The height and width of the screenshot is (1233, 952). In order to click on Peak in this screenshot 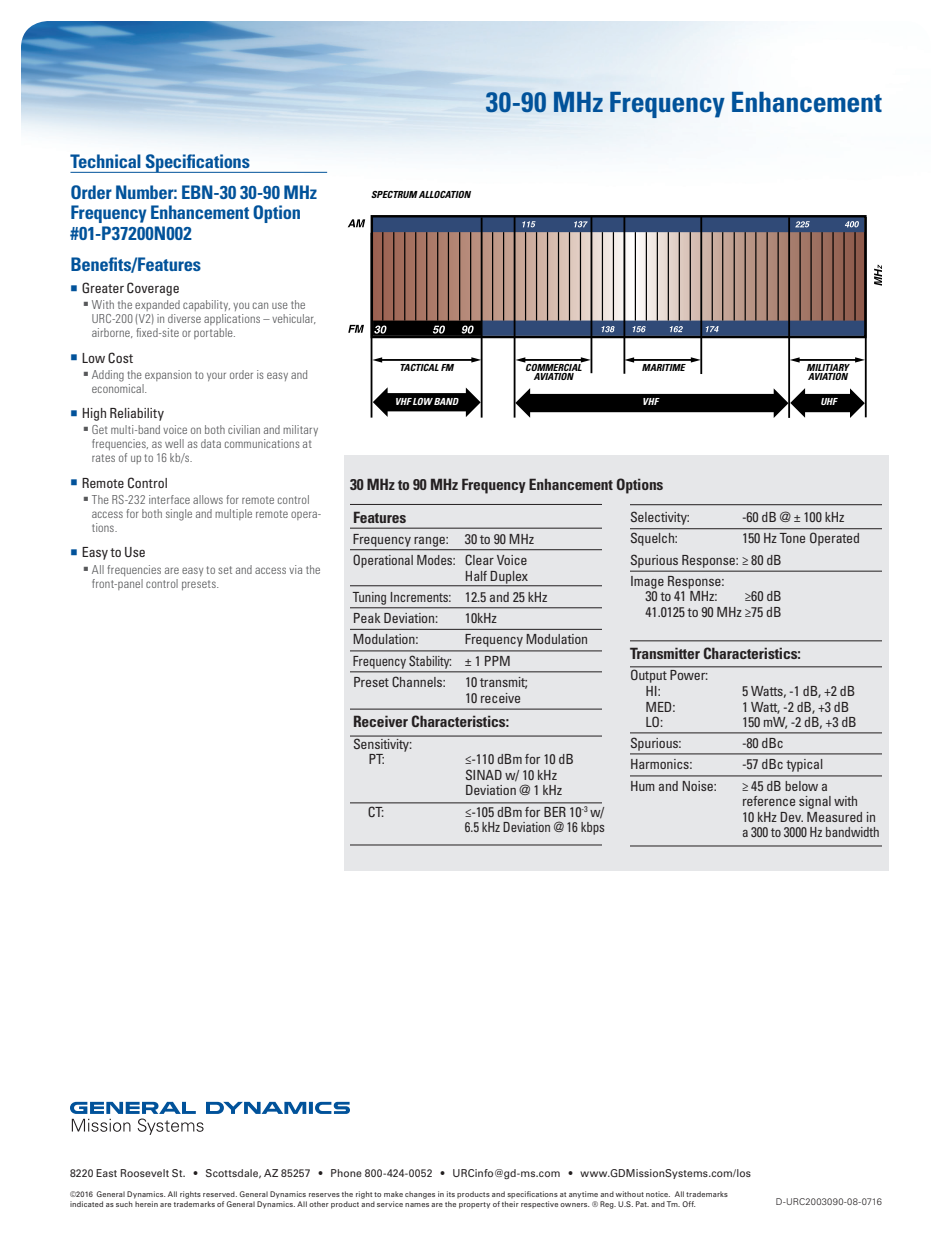, I will do `click(367, 618)`.
